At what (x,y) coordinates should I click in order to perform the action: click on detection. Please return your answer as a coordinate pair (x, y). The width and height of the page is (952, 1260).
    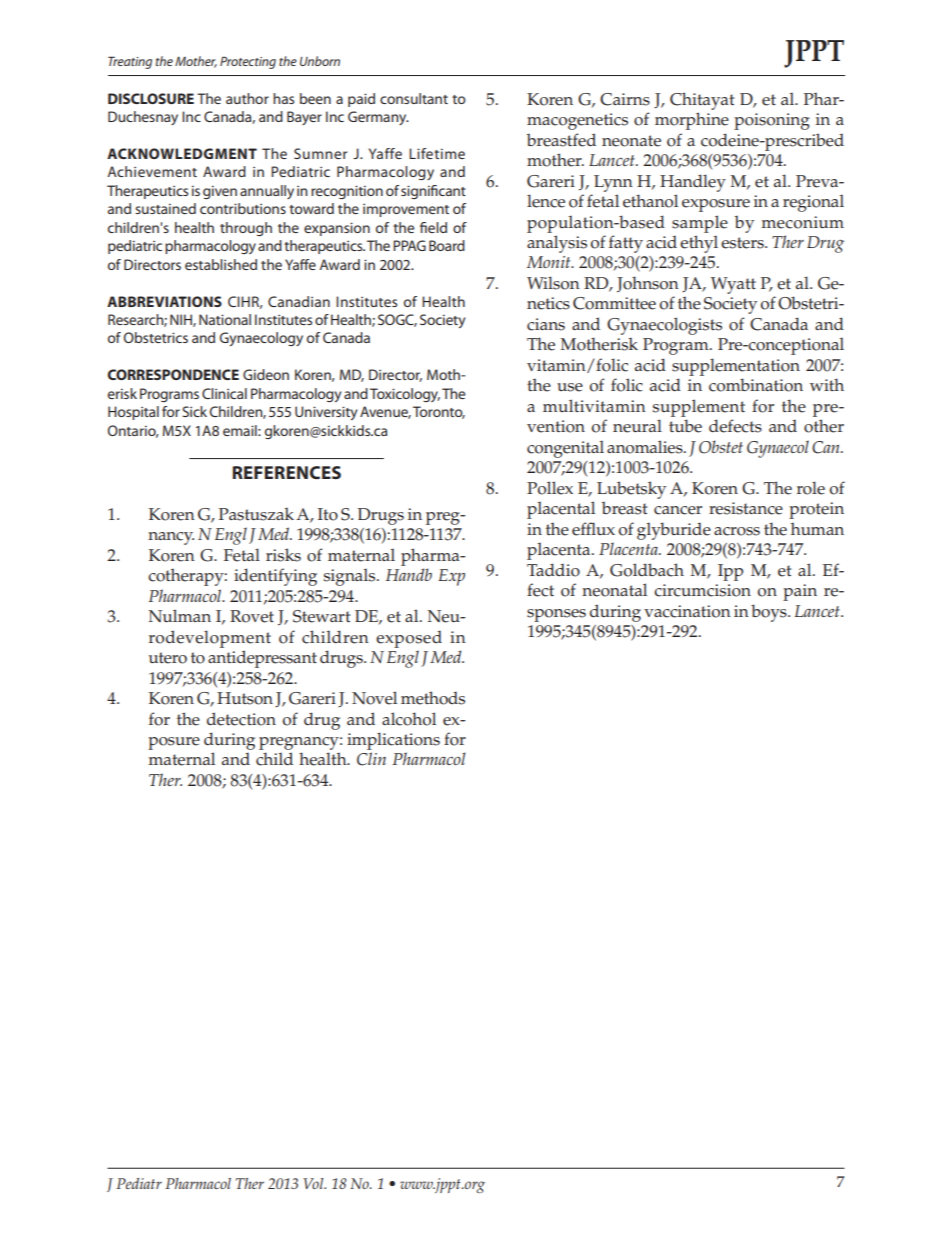
    Looking at the image, I should click on (241, 719).
